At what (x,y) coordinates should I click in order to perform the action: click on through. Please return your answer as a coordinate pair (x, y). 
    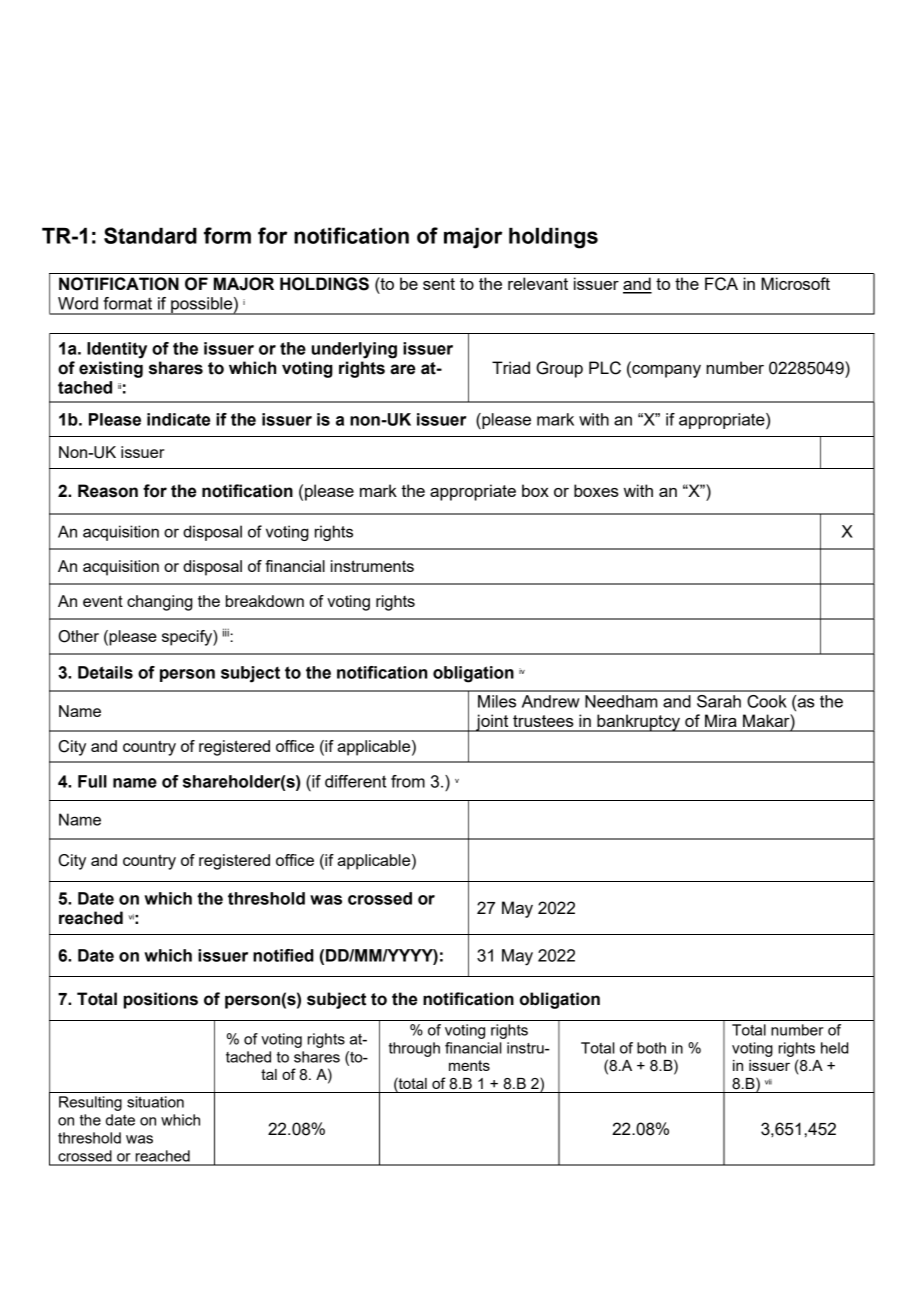
    Looking at the image, I should click on (414, 1049).
